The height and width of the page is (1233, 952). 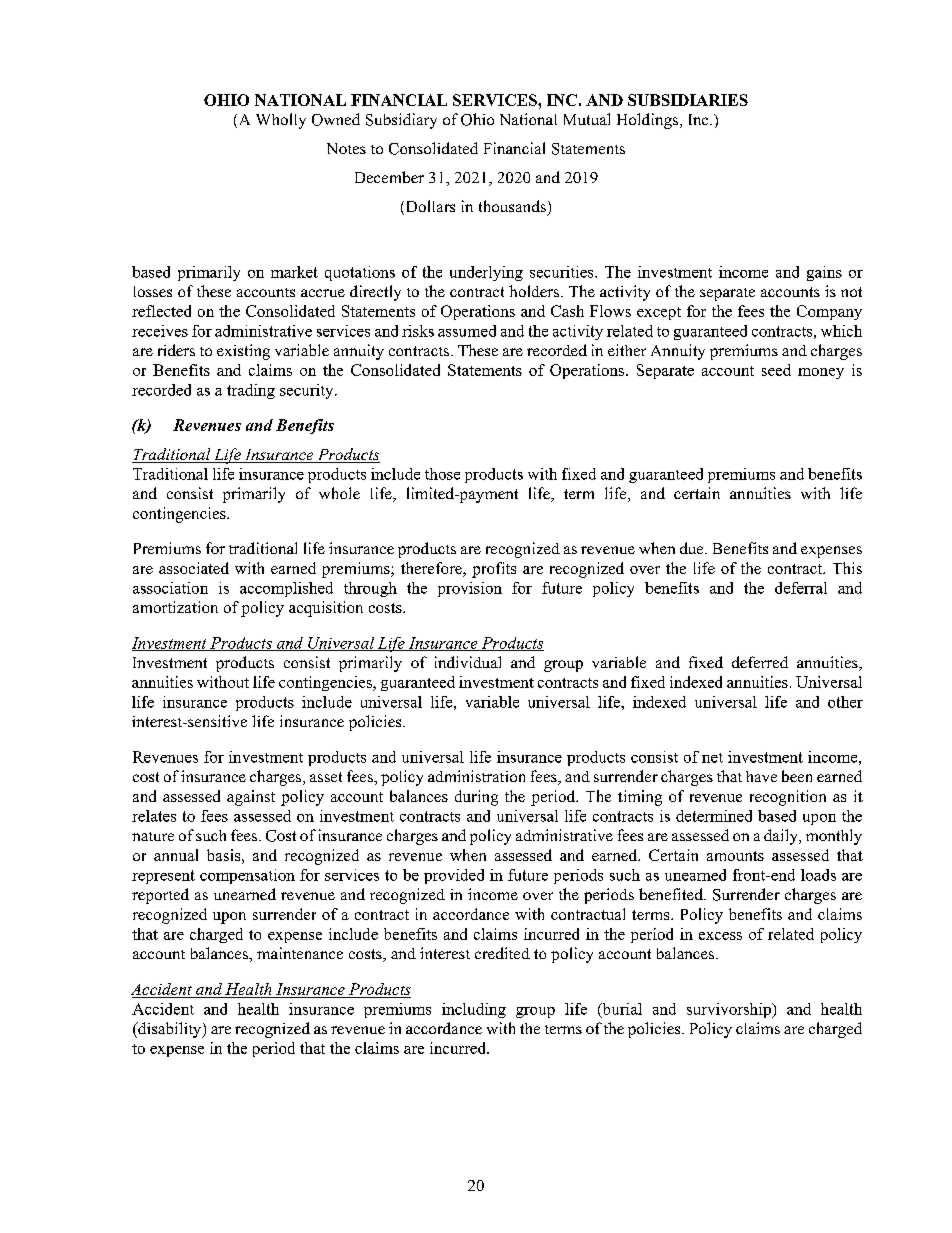 I want to click on disability, so click(x=170, y=1030).
